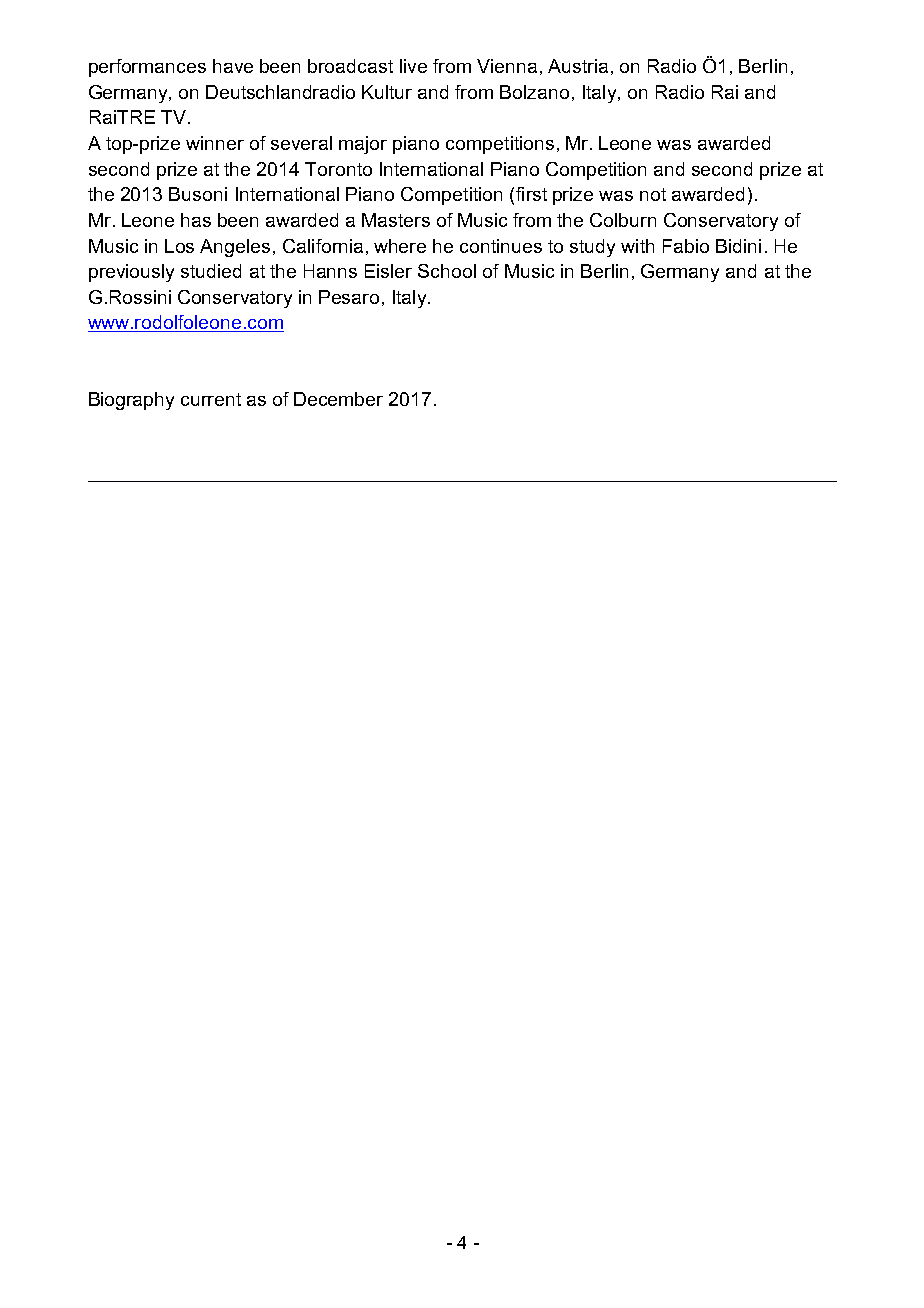  What do you see at coordinates (233, 66) in the image?
I see `have` at bounding box center [233, 66].
